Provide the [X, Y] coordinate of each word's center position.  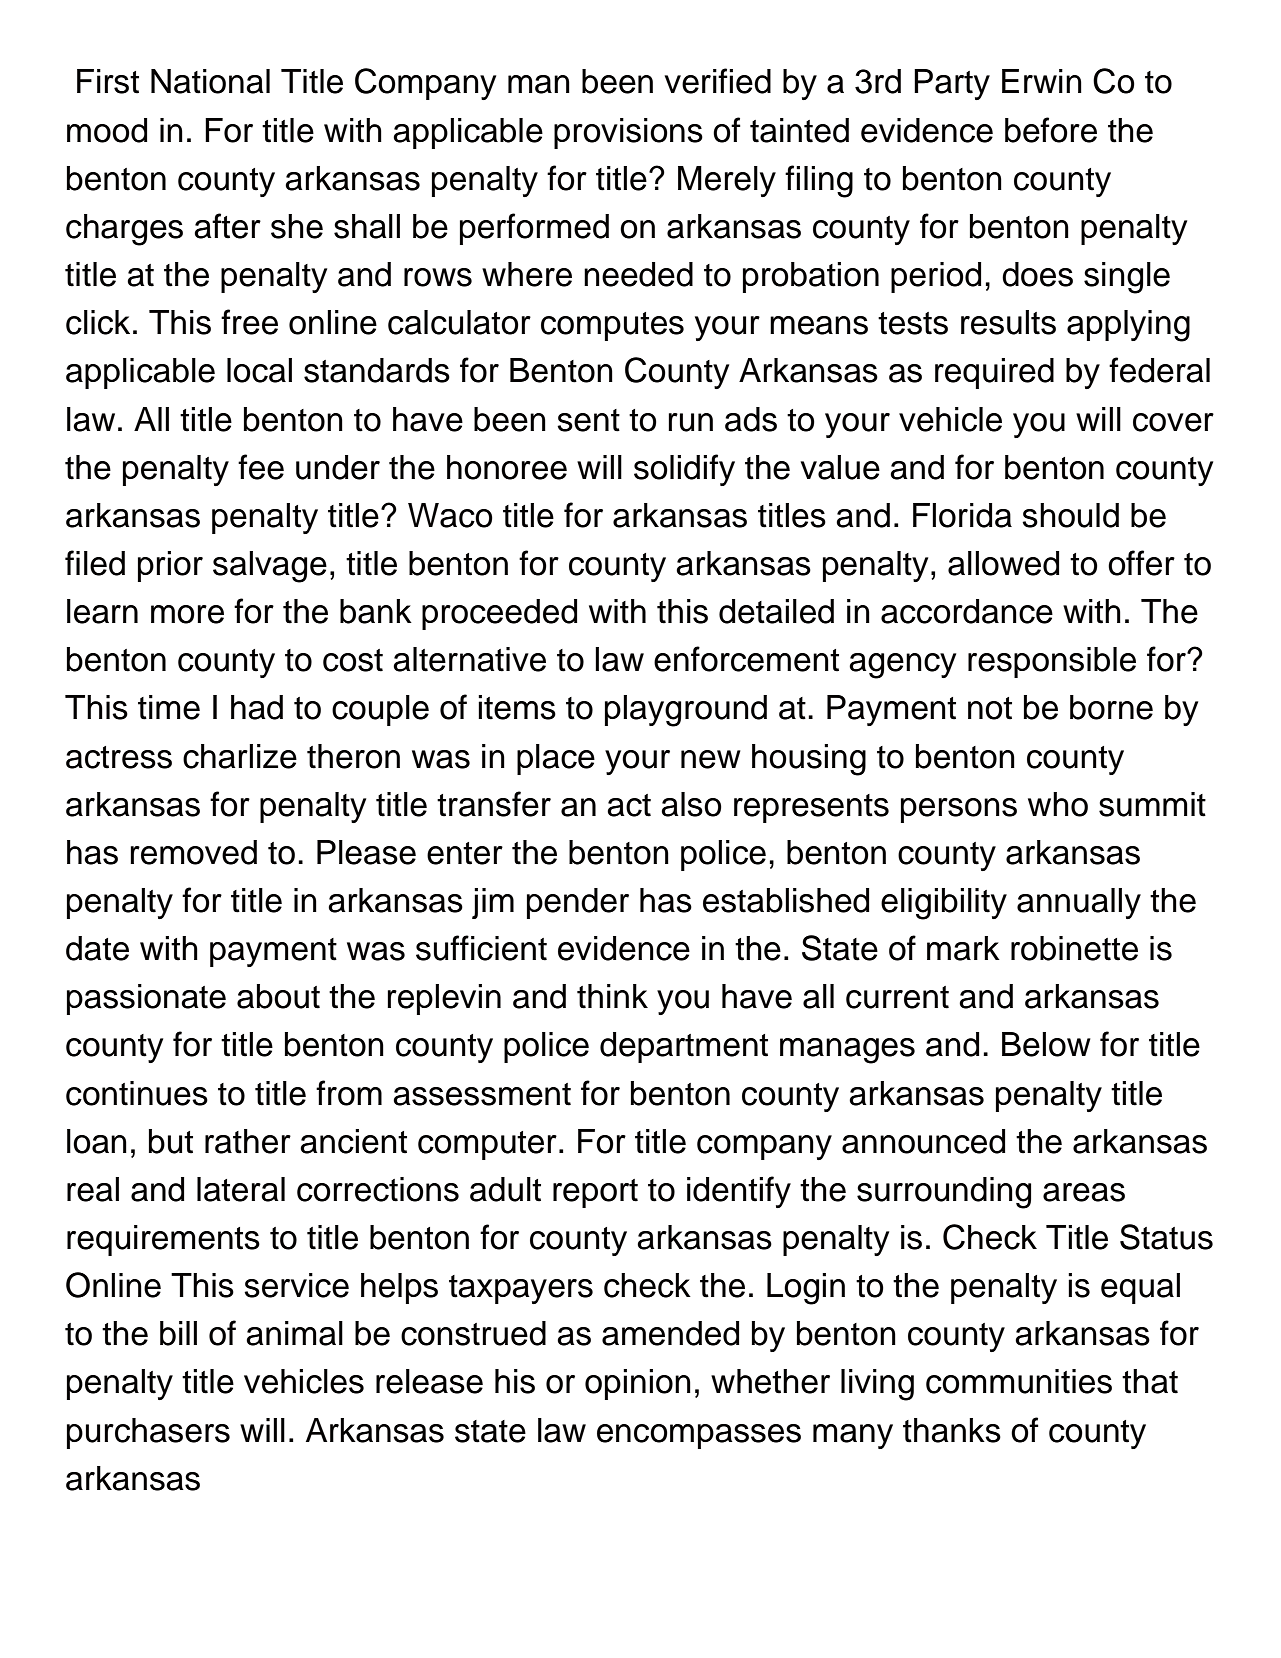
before [1051, 130]
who [1058, 804]
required [994, 373]
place [556, 759]
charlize [240, 756]
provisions [628, 133]
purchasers [148, 1433]
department [684, 1047]
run [690, 422]
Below [1046, 1044]
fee [261, 467]
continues [137, 1093]
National [210, 81]
